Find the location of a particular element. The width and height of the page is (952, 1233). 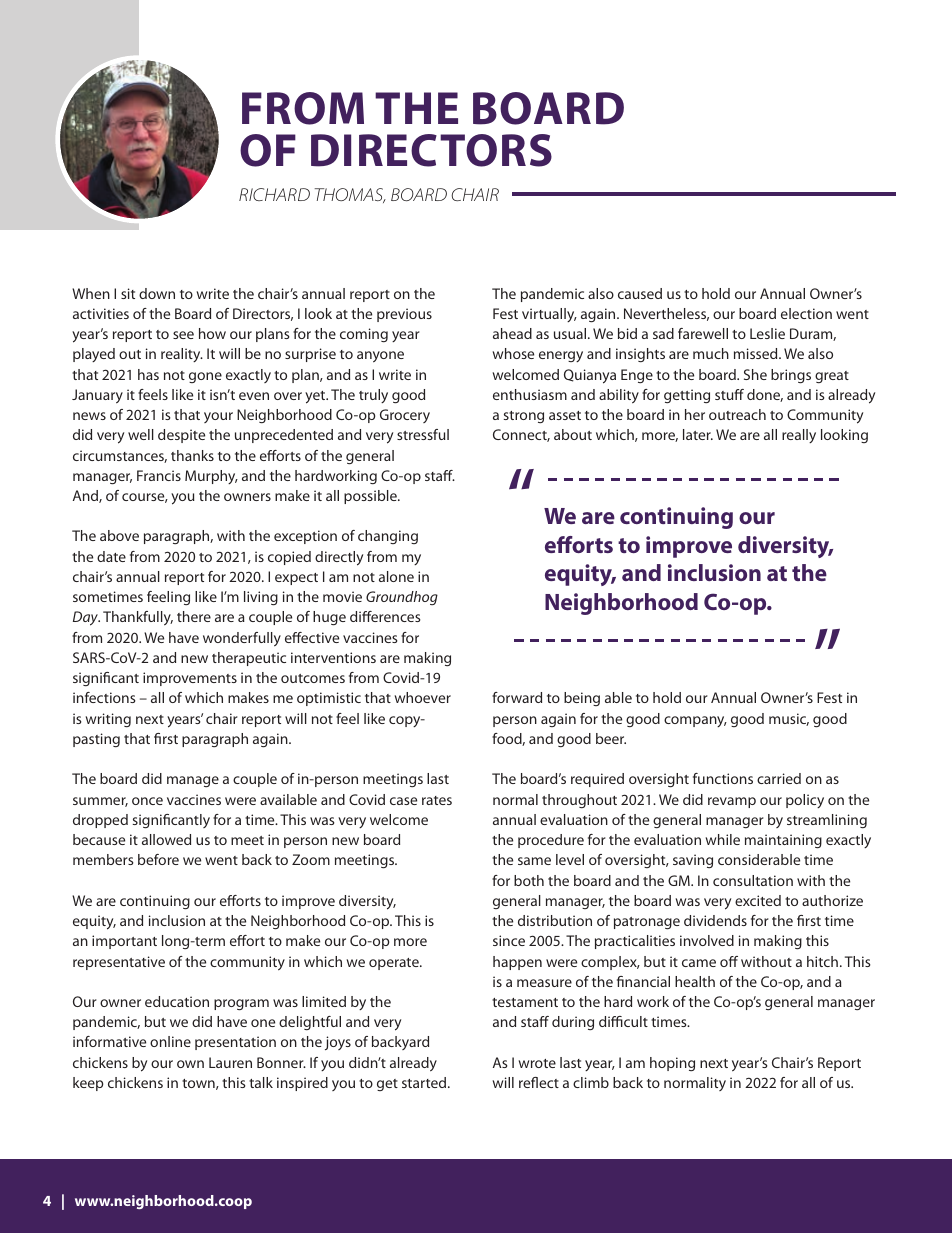

THOMAS is located at coordinates (350, 195).
